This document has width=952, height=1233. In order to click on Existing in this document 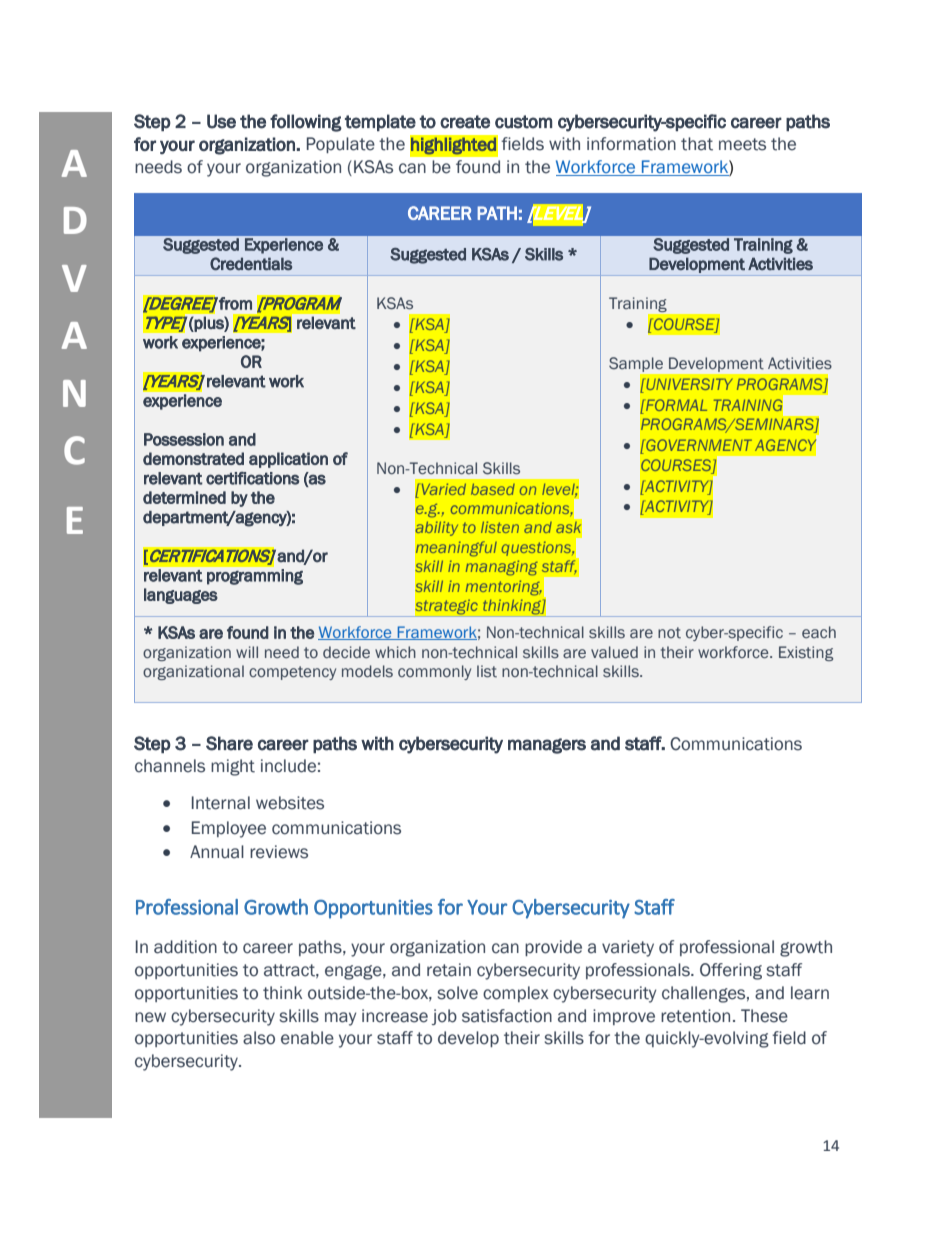, I will do `click(806, 653)`.
